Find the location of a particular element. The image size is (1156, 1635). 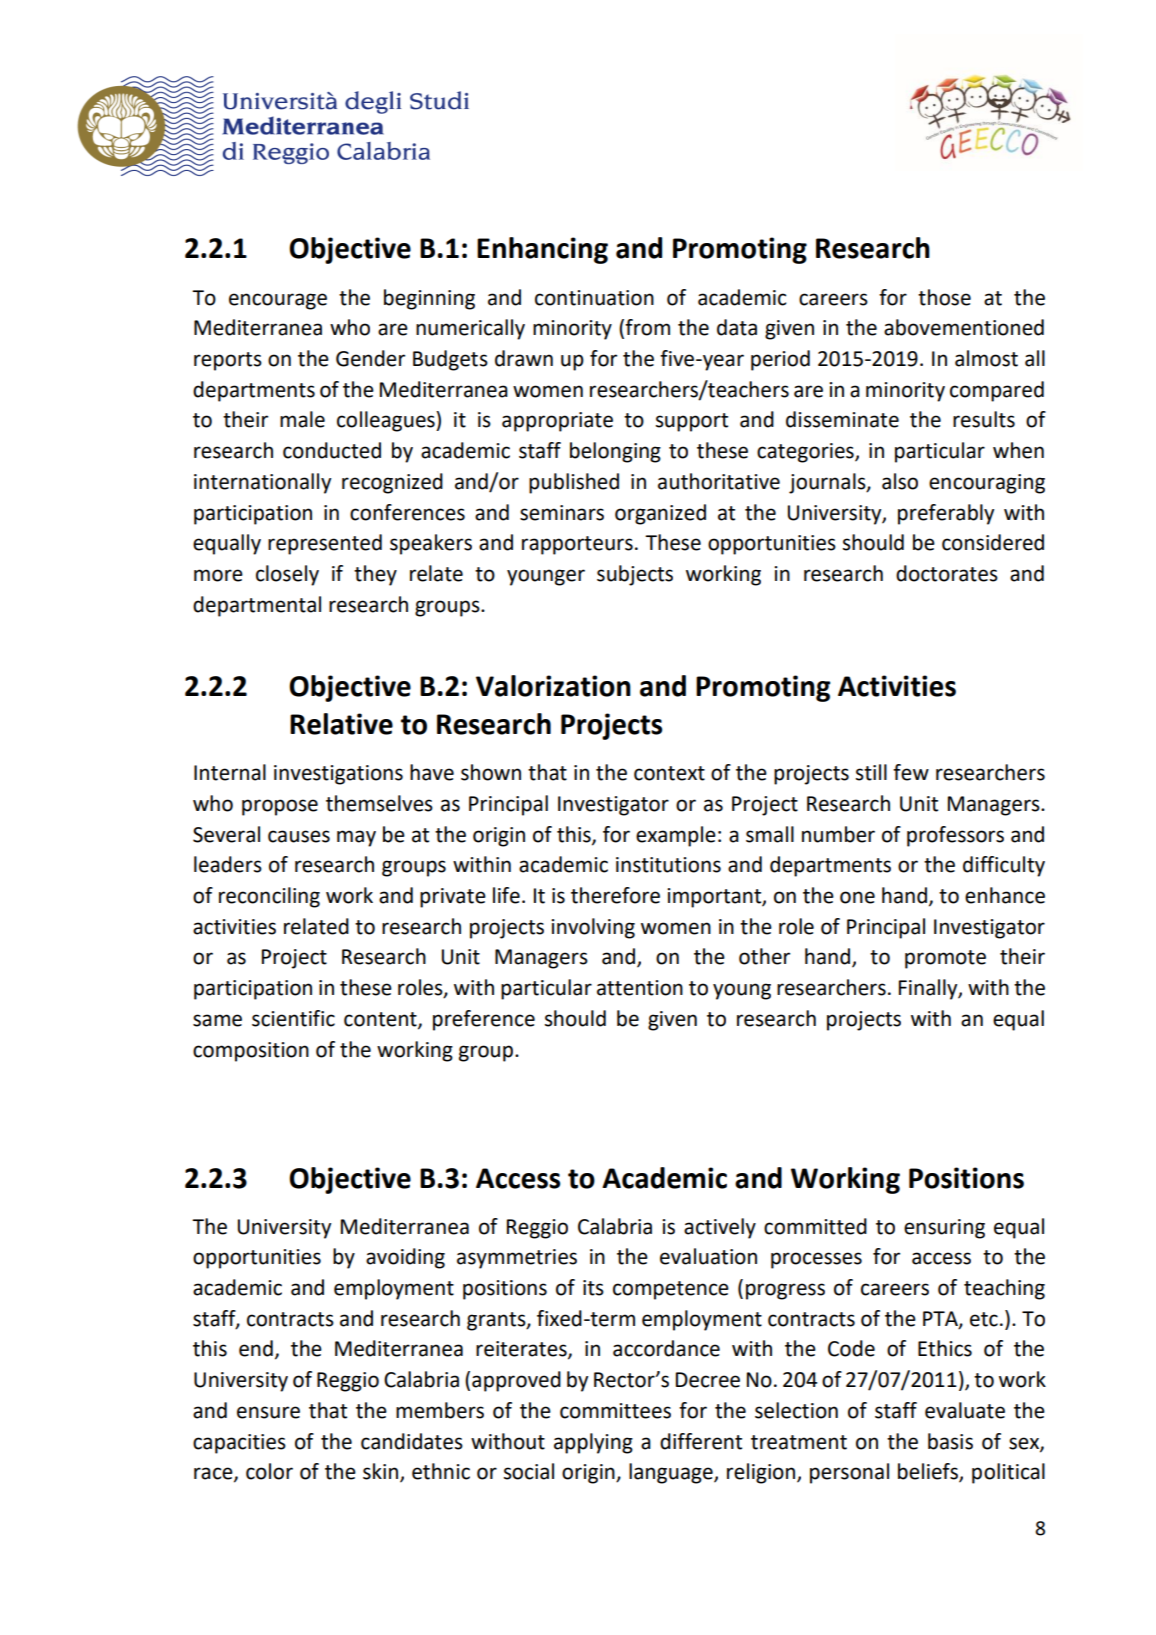

encourage is located at coordinates (278, 301).
